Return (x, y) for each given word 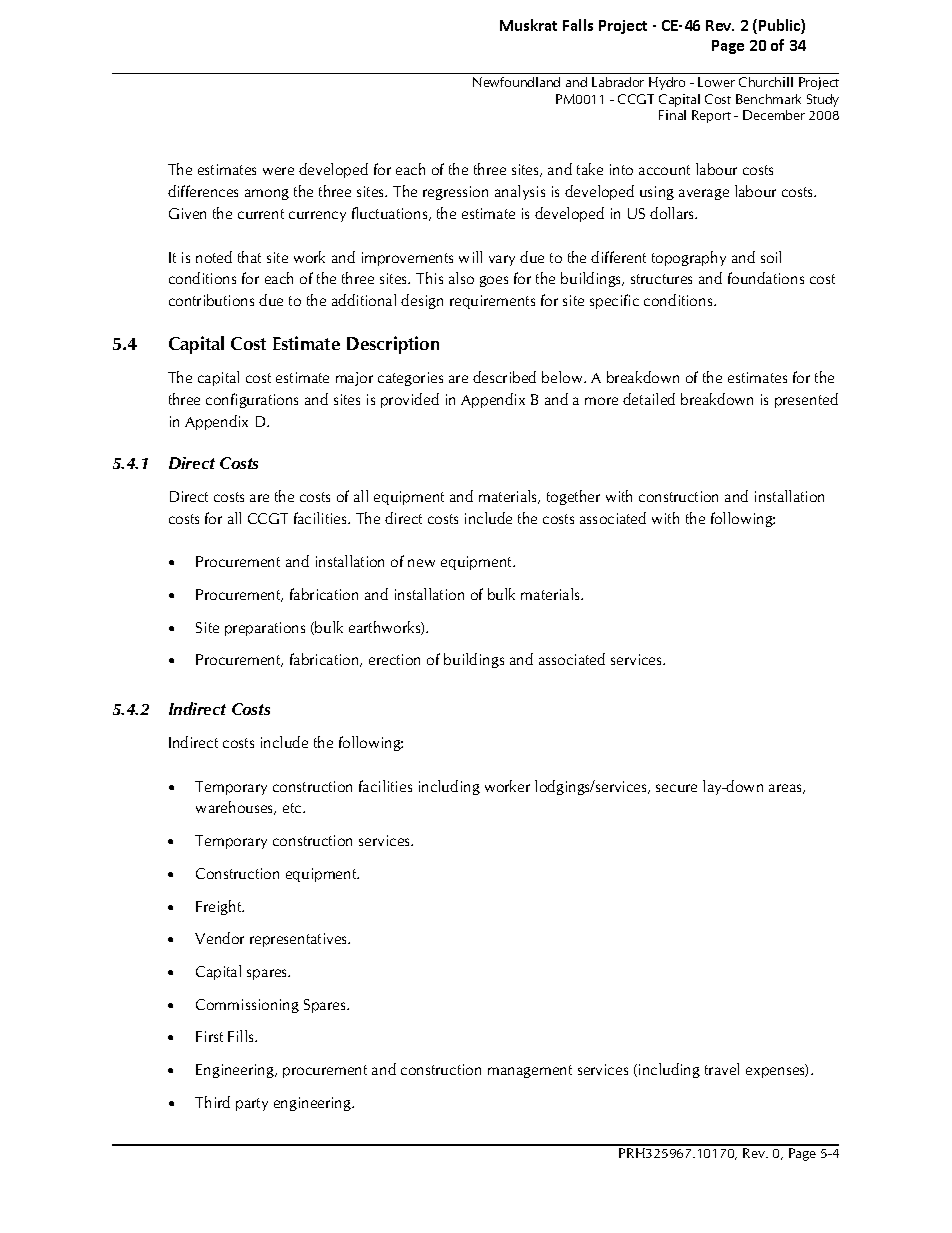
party (252, 1104)
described (504, 377)
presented (806, 400)
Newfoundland (516, 82)
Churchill (766, 82)
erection (394, 659)
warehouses (236, 808)
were (278, 171)
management (530, 1071)
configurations (252, 400)
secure (676, 788)
